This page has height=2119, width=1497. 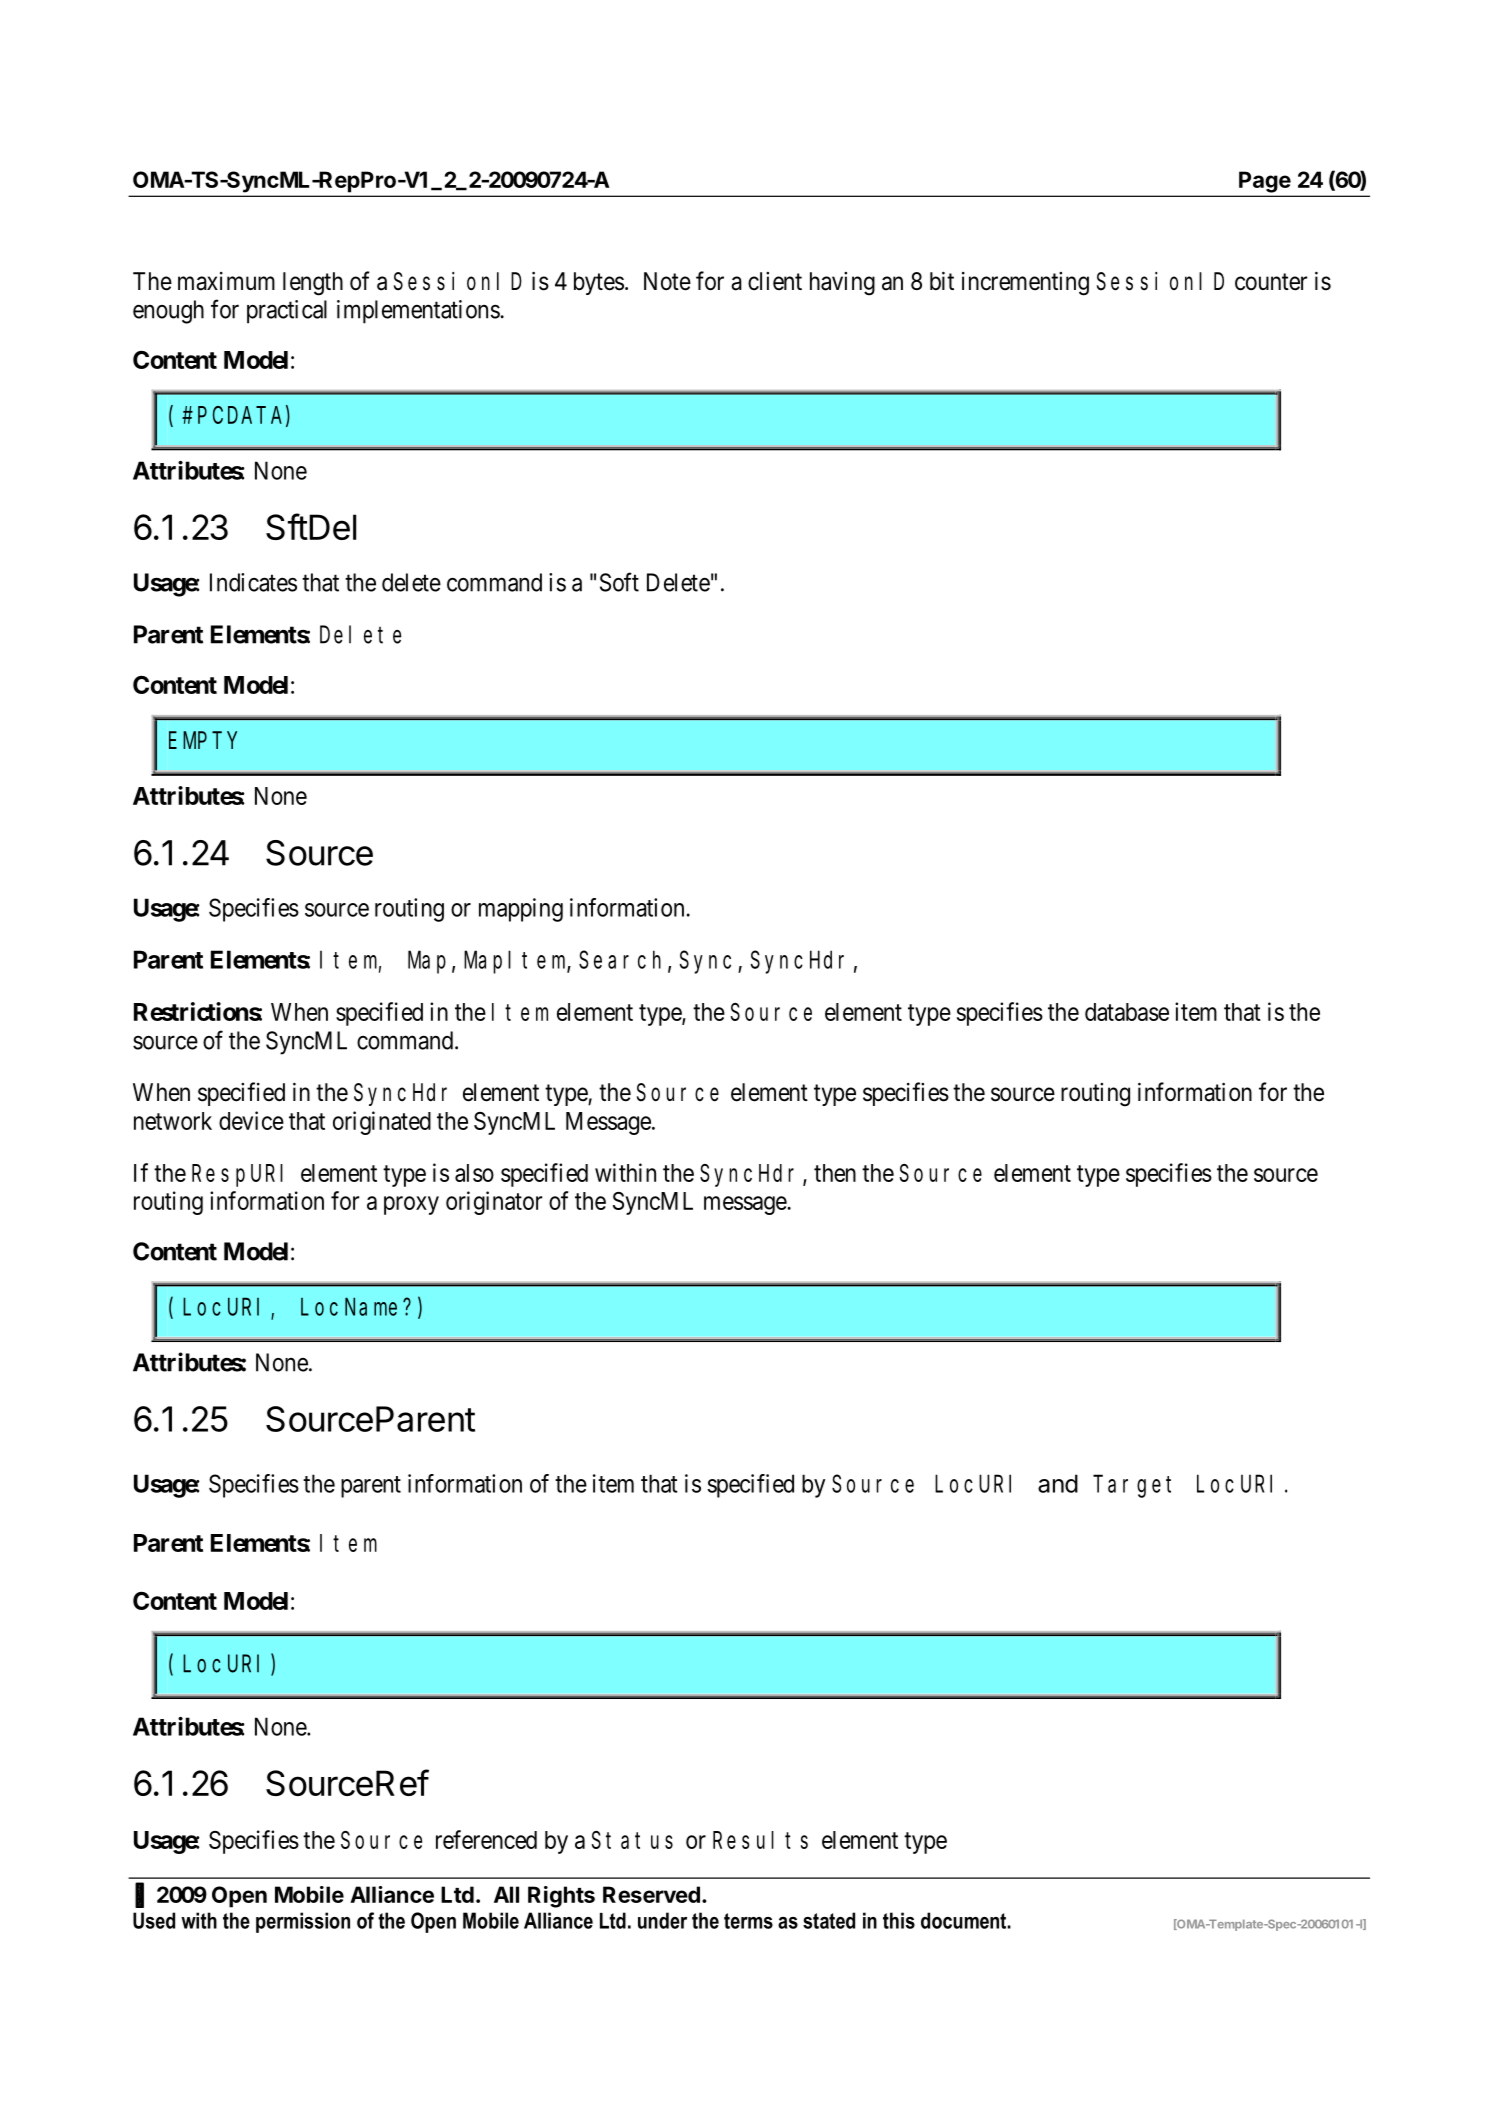 I want to click on this, so click(x=899, y=1920).
